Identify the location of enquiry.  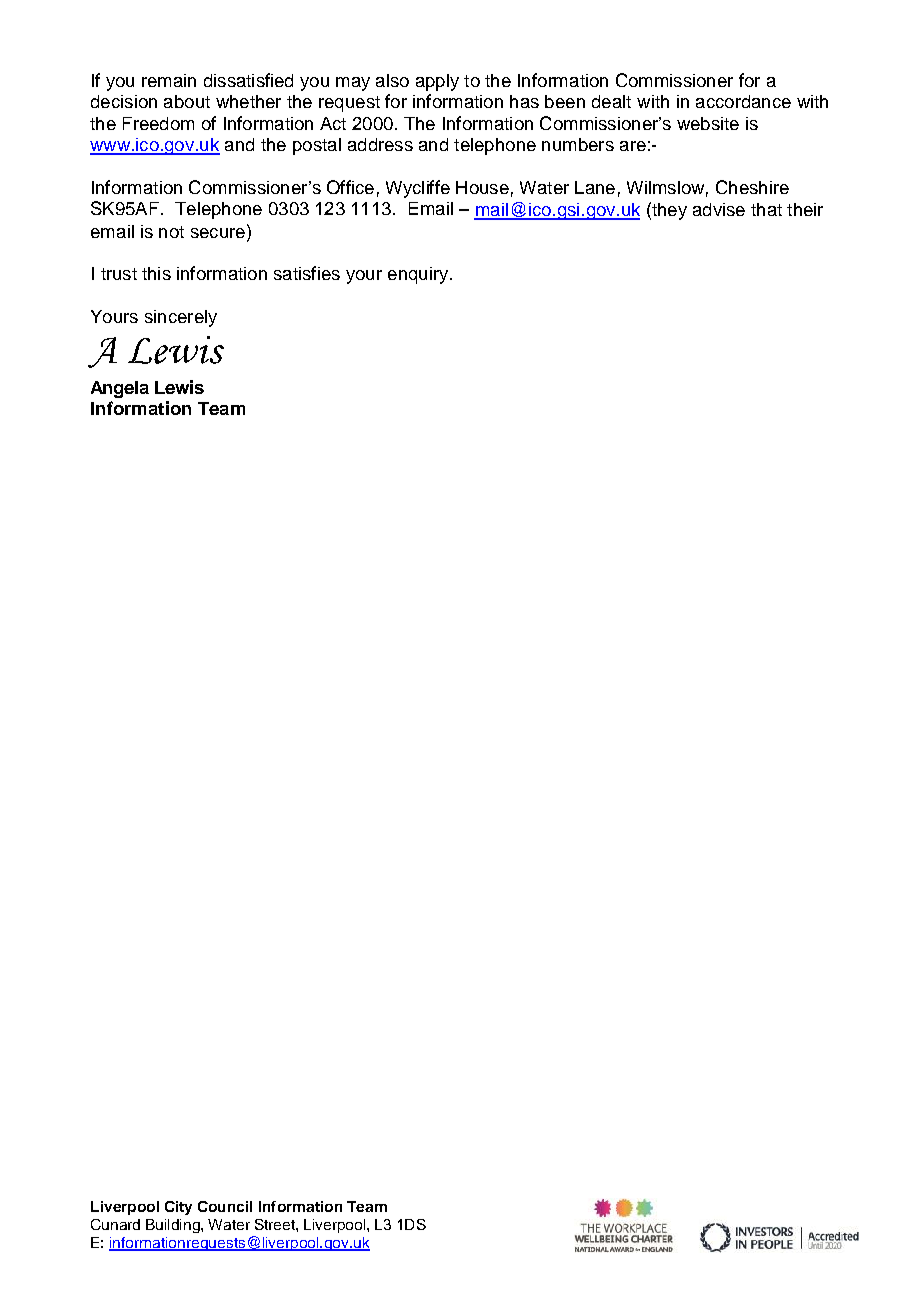
(418, 275).
